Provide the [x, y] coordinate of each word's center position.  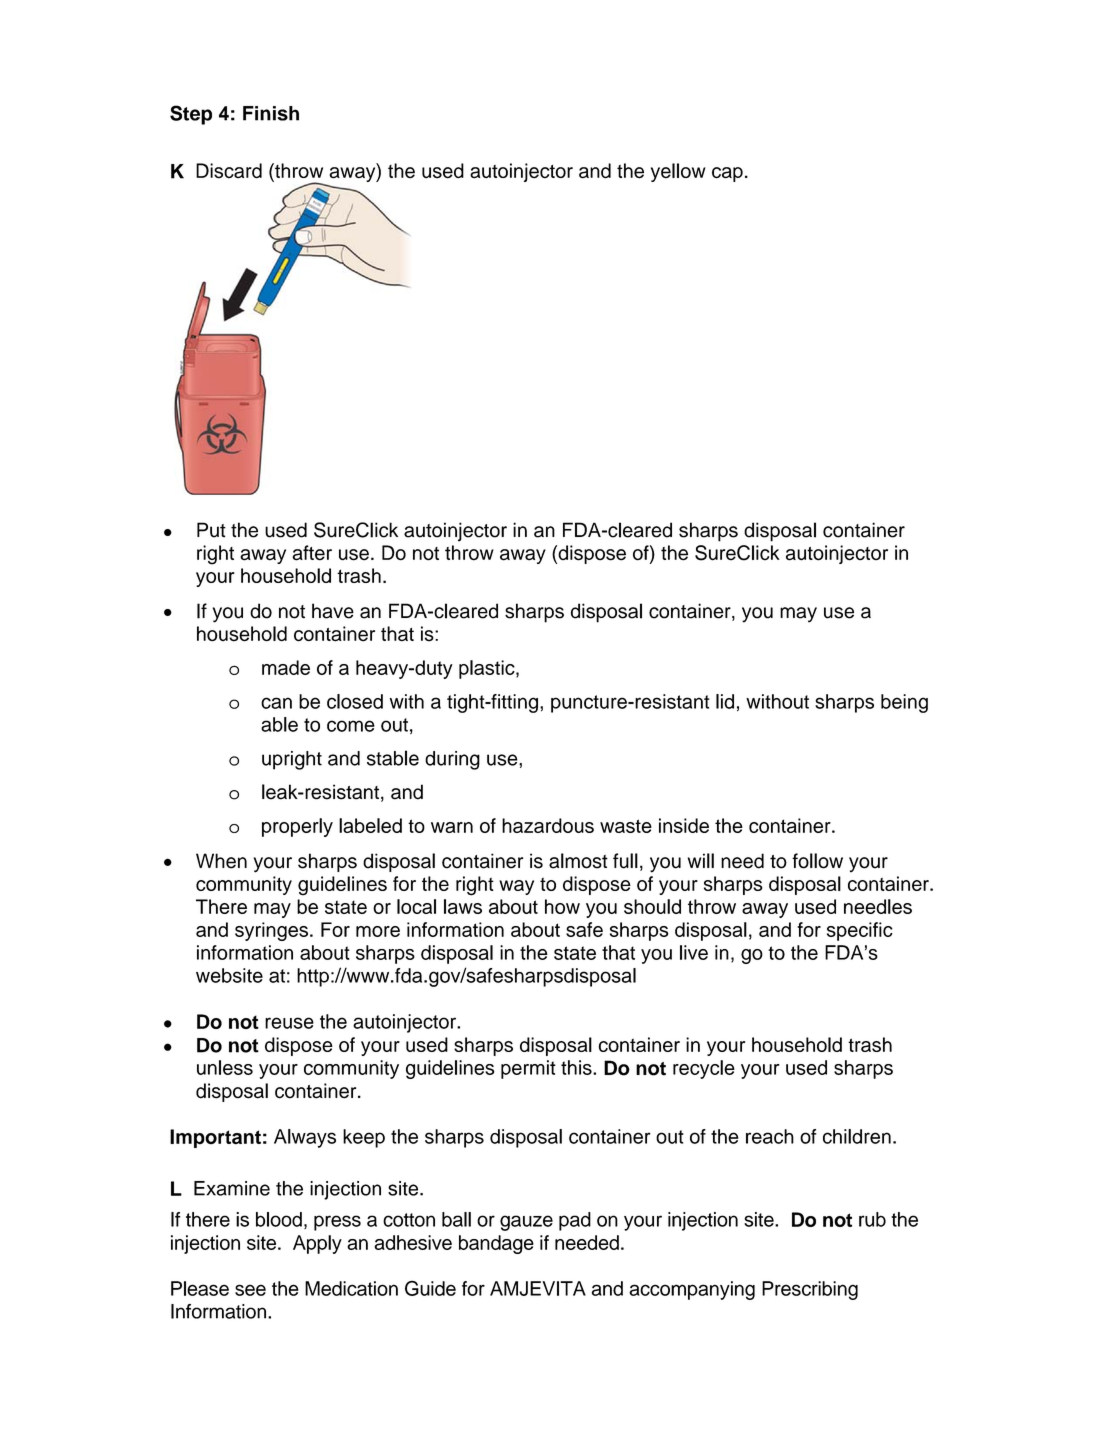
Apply [317, 1244]
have [333, 611]
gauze [526, 1223]
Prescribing [810, 1290]
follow [817, 861]
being [904, 703]
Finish [271, 113]
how [562, 906]
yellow [678, 172]
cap [727, 174]
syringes [271, 931]
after [312, 553]
